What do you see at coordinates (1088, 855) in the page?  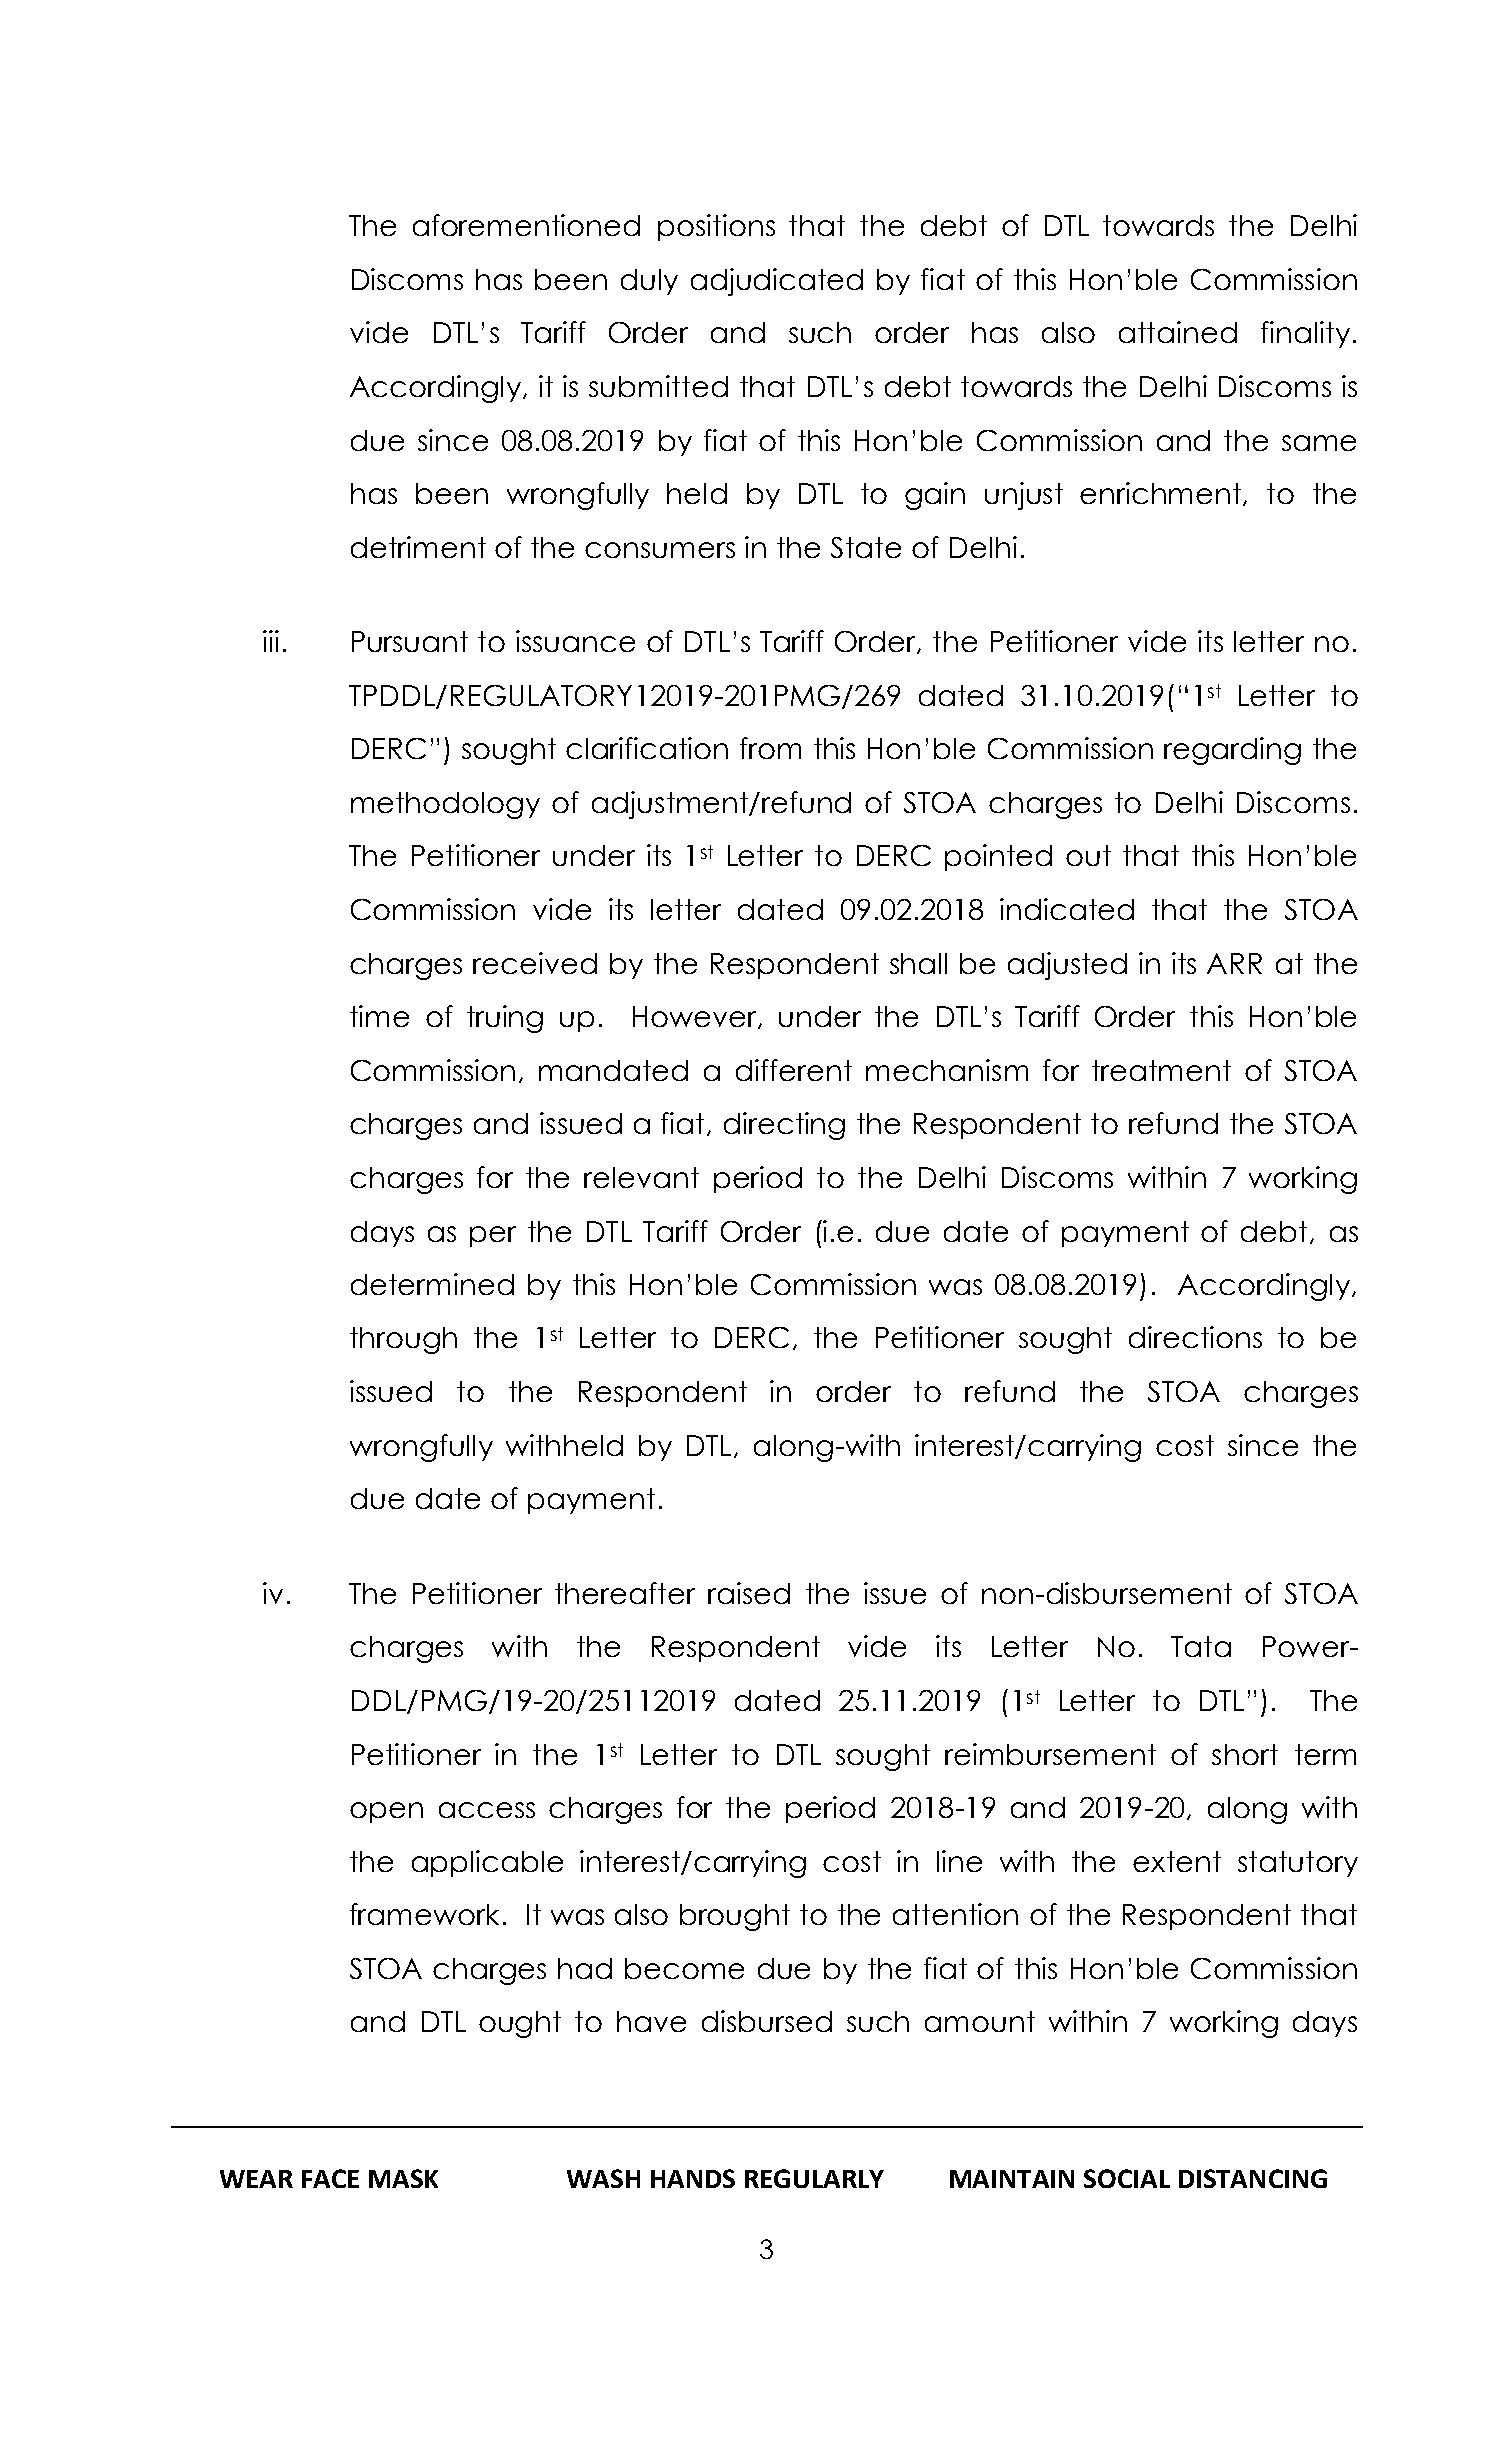 I see `out` at bounding box center [1088, 855].
